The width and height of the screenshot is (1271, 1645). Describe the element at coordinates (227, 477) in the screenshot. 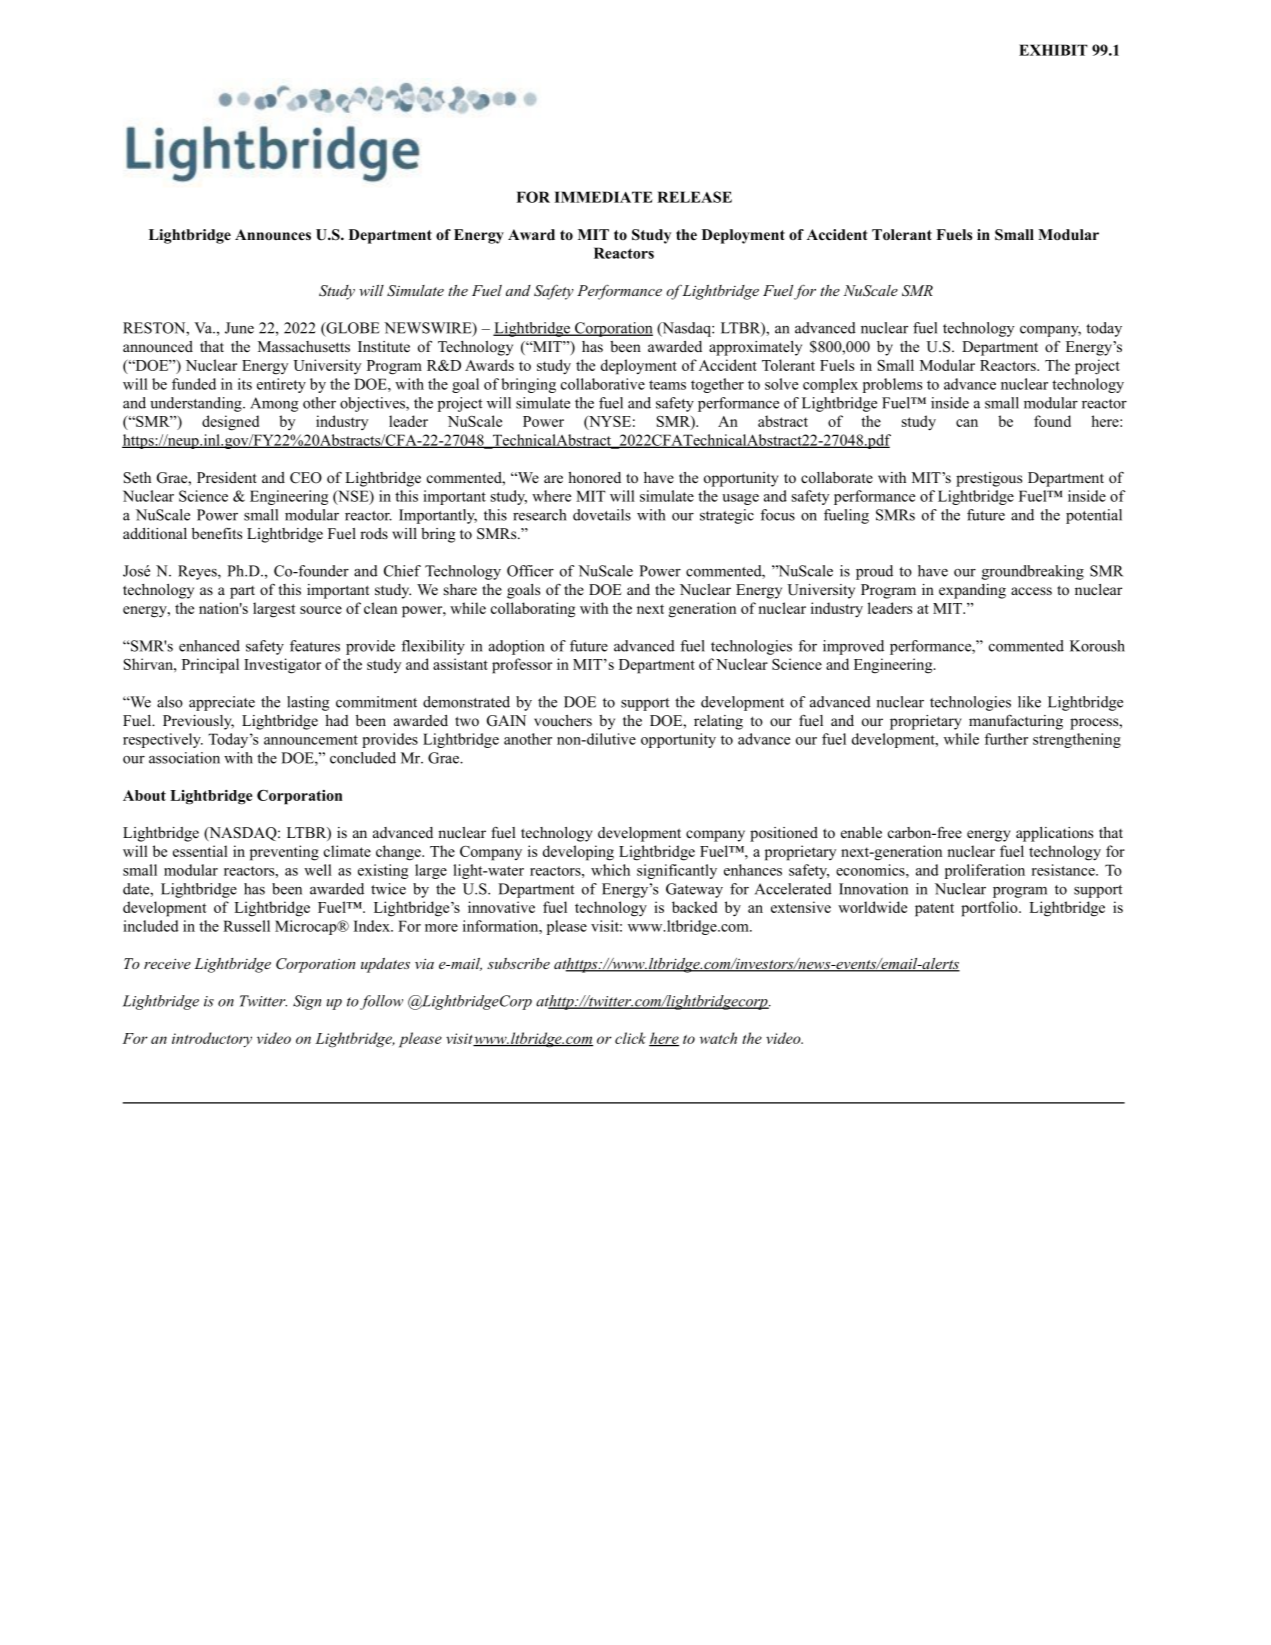

I see `President` at that location.
